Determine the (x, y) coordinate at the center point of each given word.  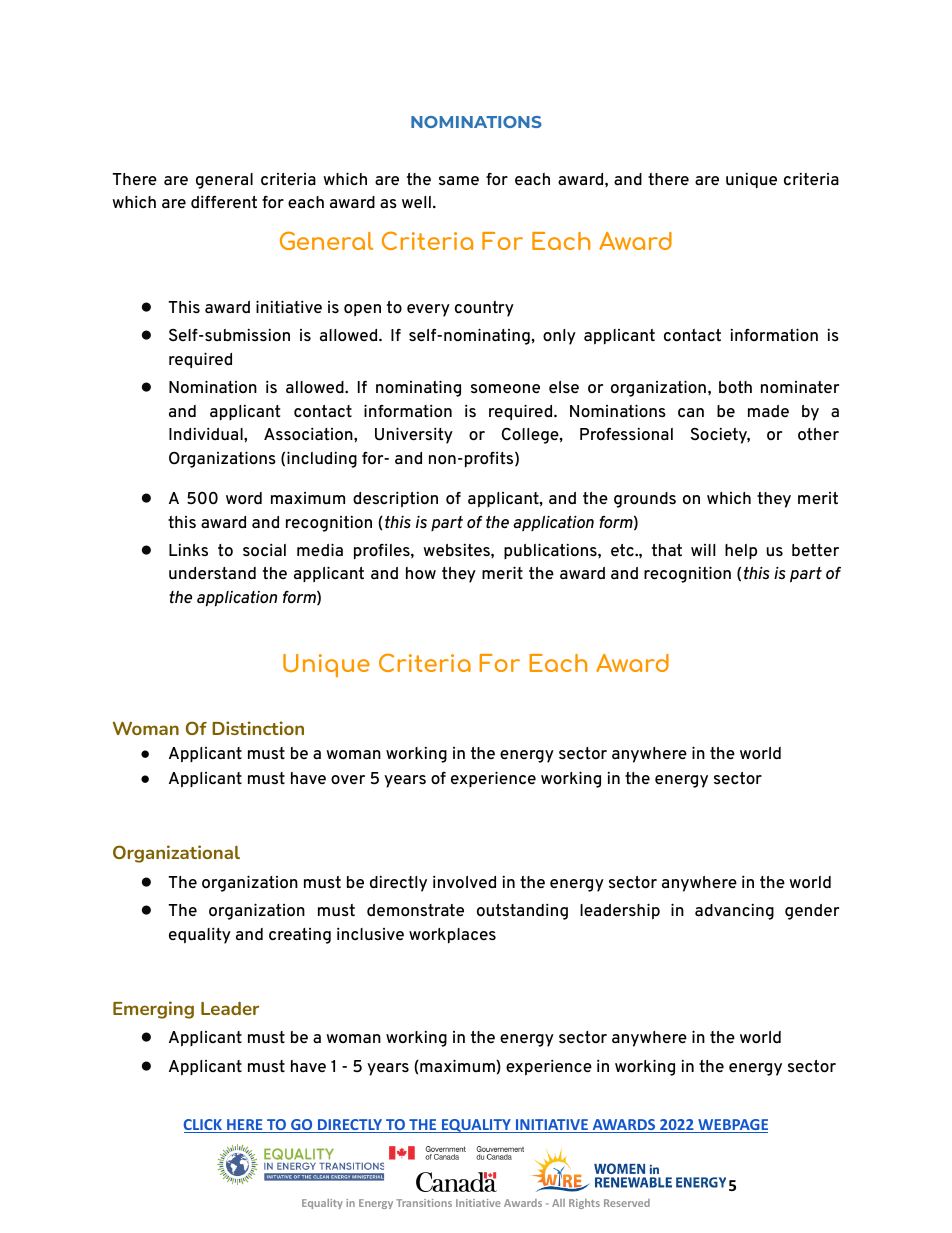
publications (551, 551)
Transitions (424, 1203)
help (741, 551)
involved (464, 881)
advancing (734, 911)
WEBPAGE (732, 1126)
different (224, 201)
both (735, 387)
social (264, 549)
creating (300, 936)
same (459, 180)
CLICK (204, 1126)
